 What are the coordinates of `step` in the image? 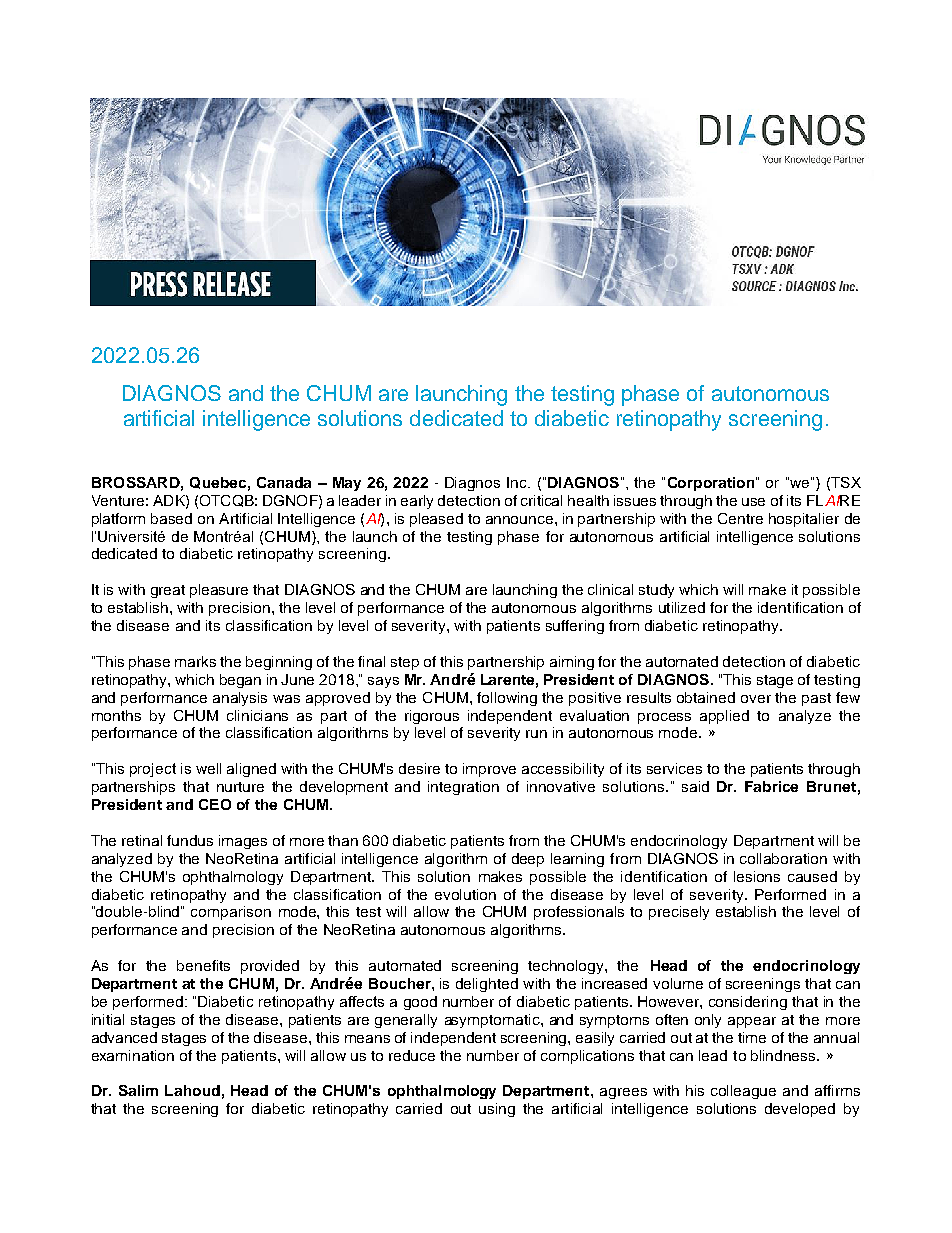 It's located at (405, 663).
